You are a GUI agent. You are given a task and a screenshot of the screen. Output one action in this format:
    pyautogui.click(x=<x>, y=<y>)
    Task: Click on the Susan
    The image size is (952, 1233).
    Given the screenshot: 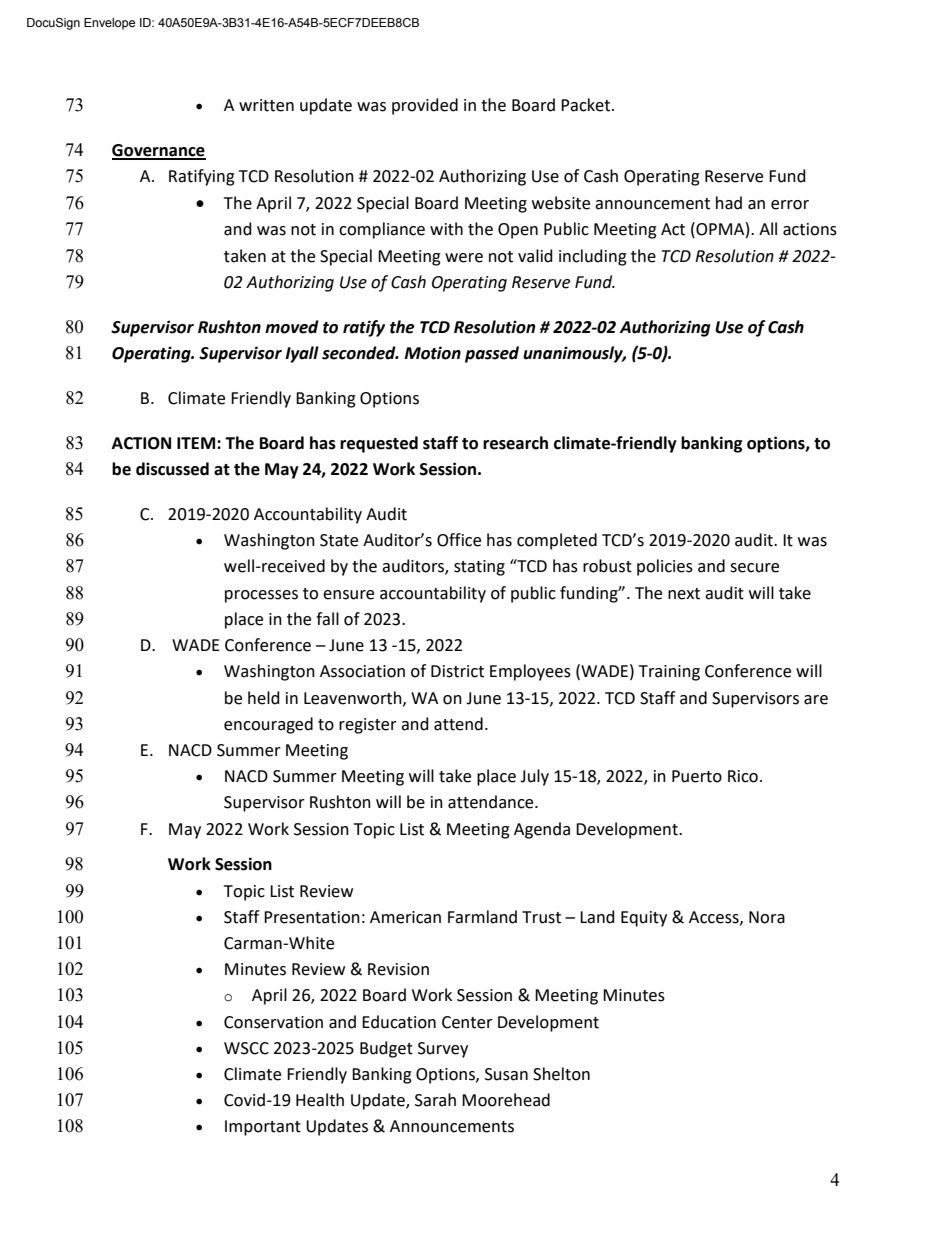 What is the action you would take?
    pyautogui.click(x=506, y=1074)
